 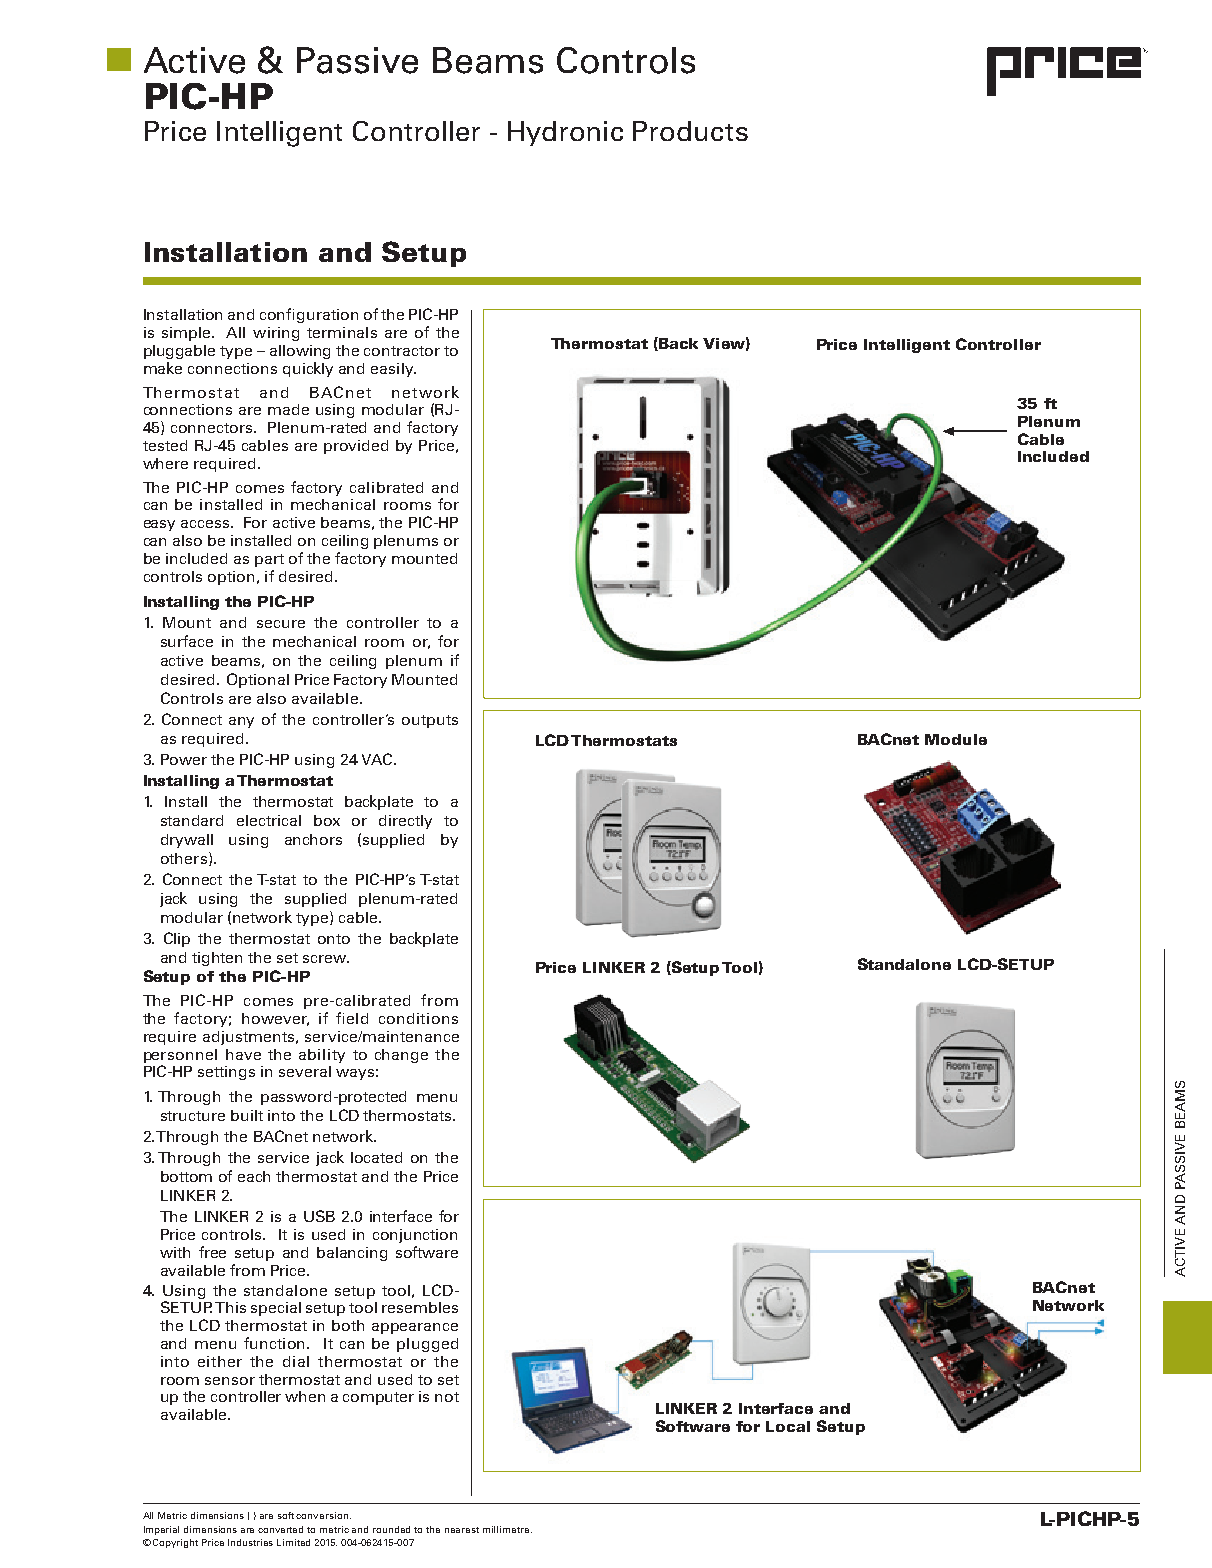 I want to click on configuration, so click(x=309, y=315).
